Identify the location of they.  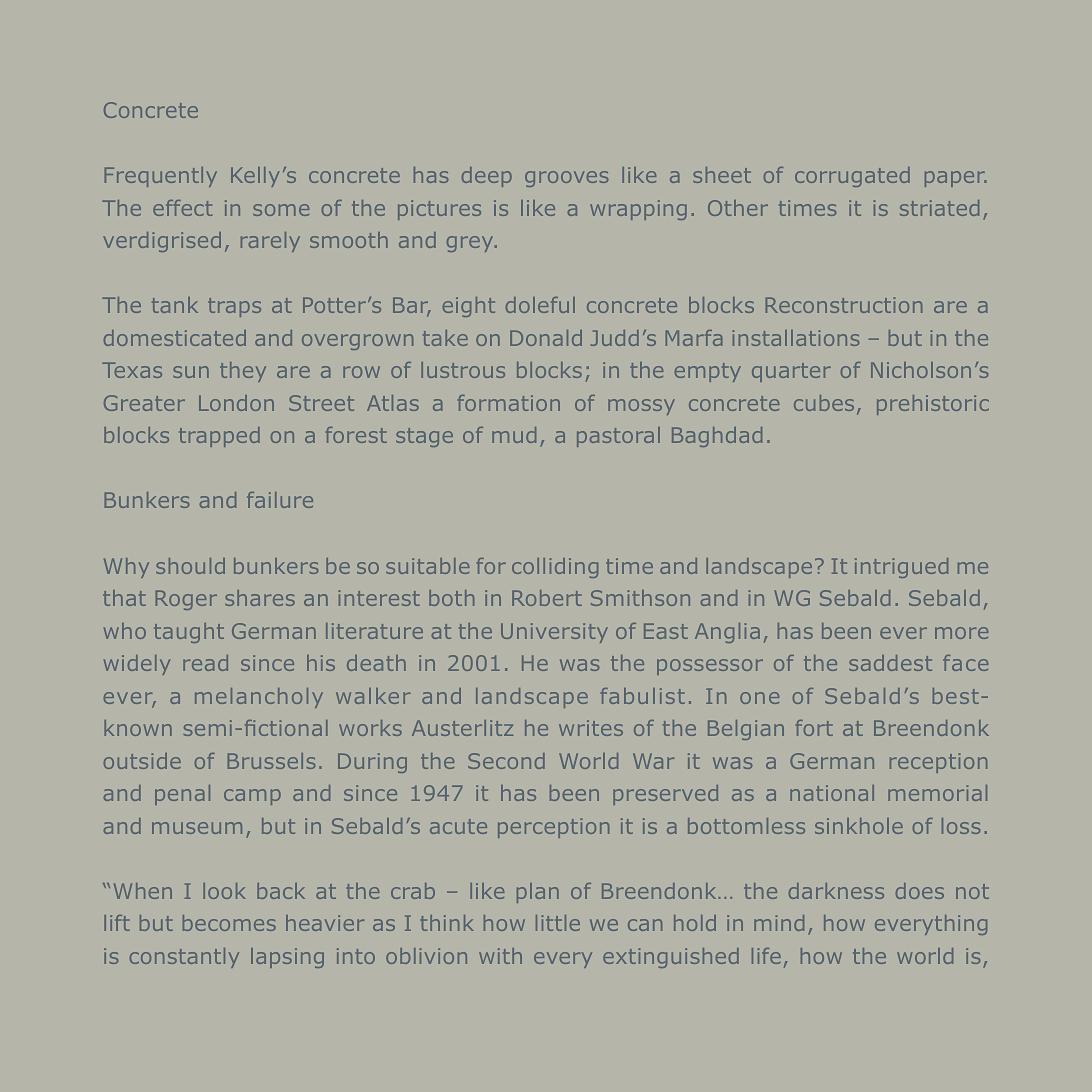
(243, 372).
